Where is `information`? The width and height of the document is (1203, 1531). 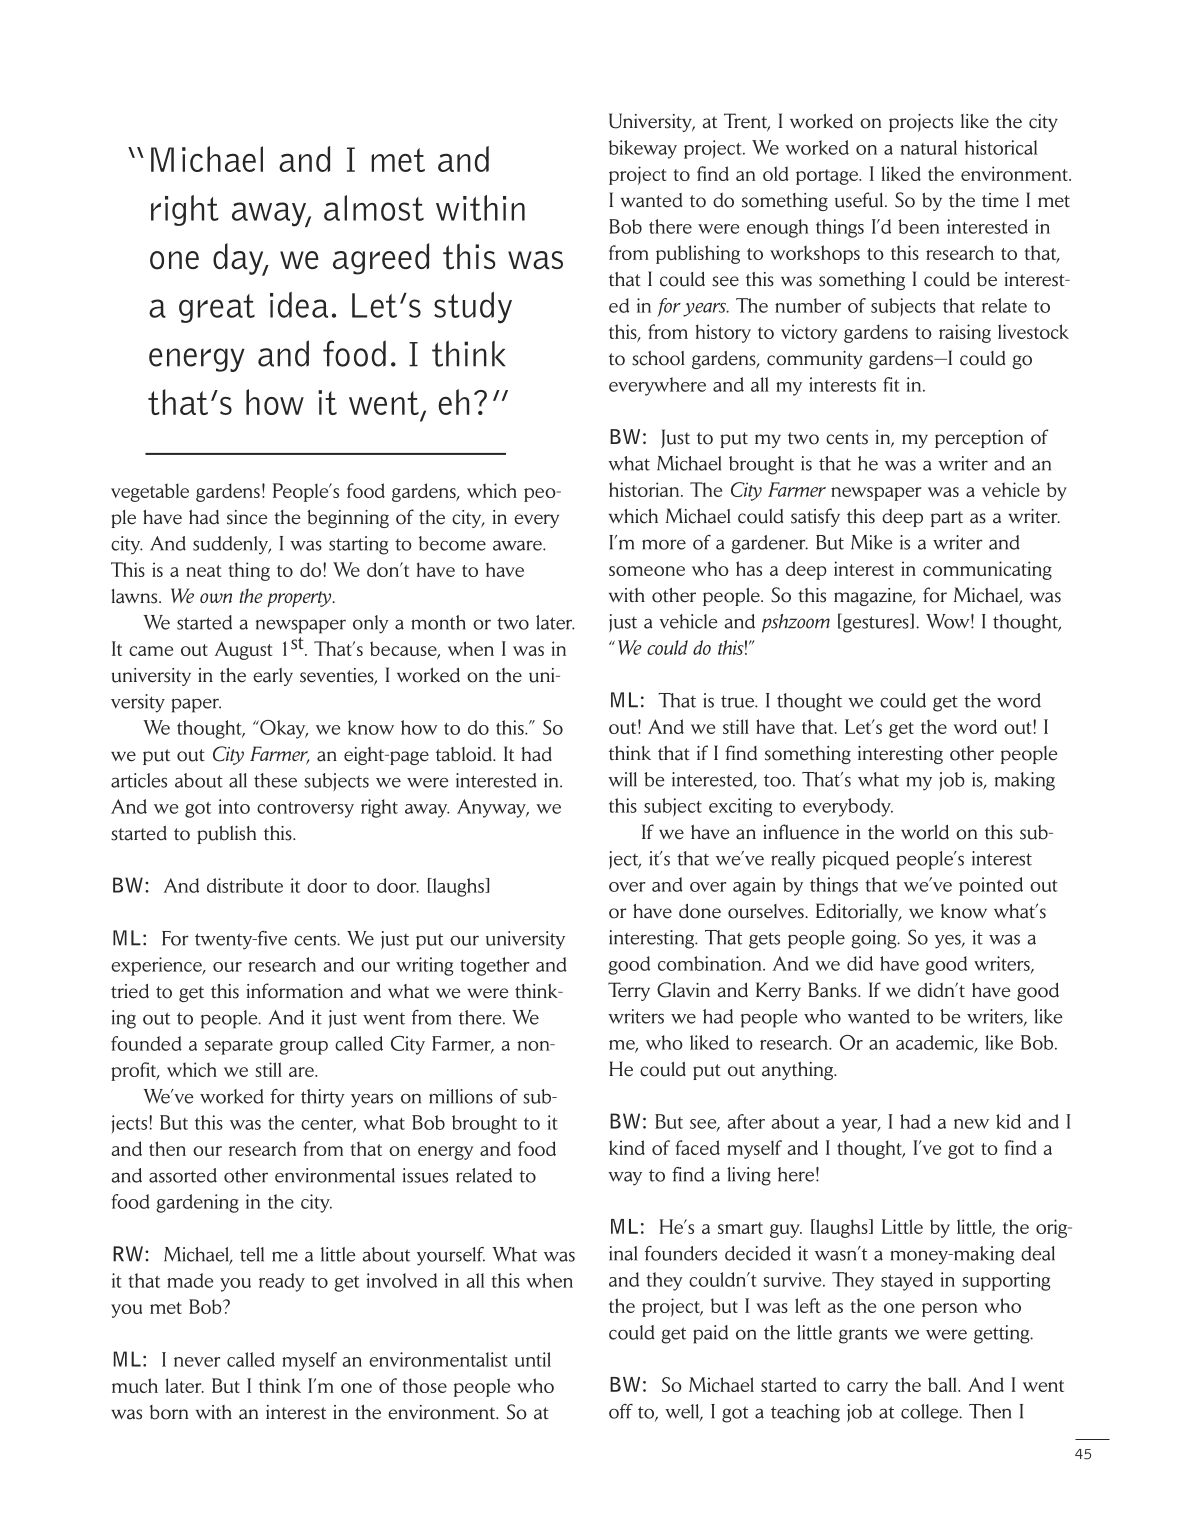
information is located at coordinates (295, 991).
